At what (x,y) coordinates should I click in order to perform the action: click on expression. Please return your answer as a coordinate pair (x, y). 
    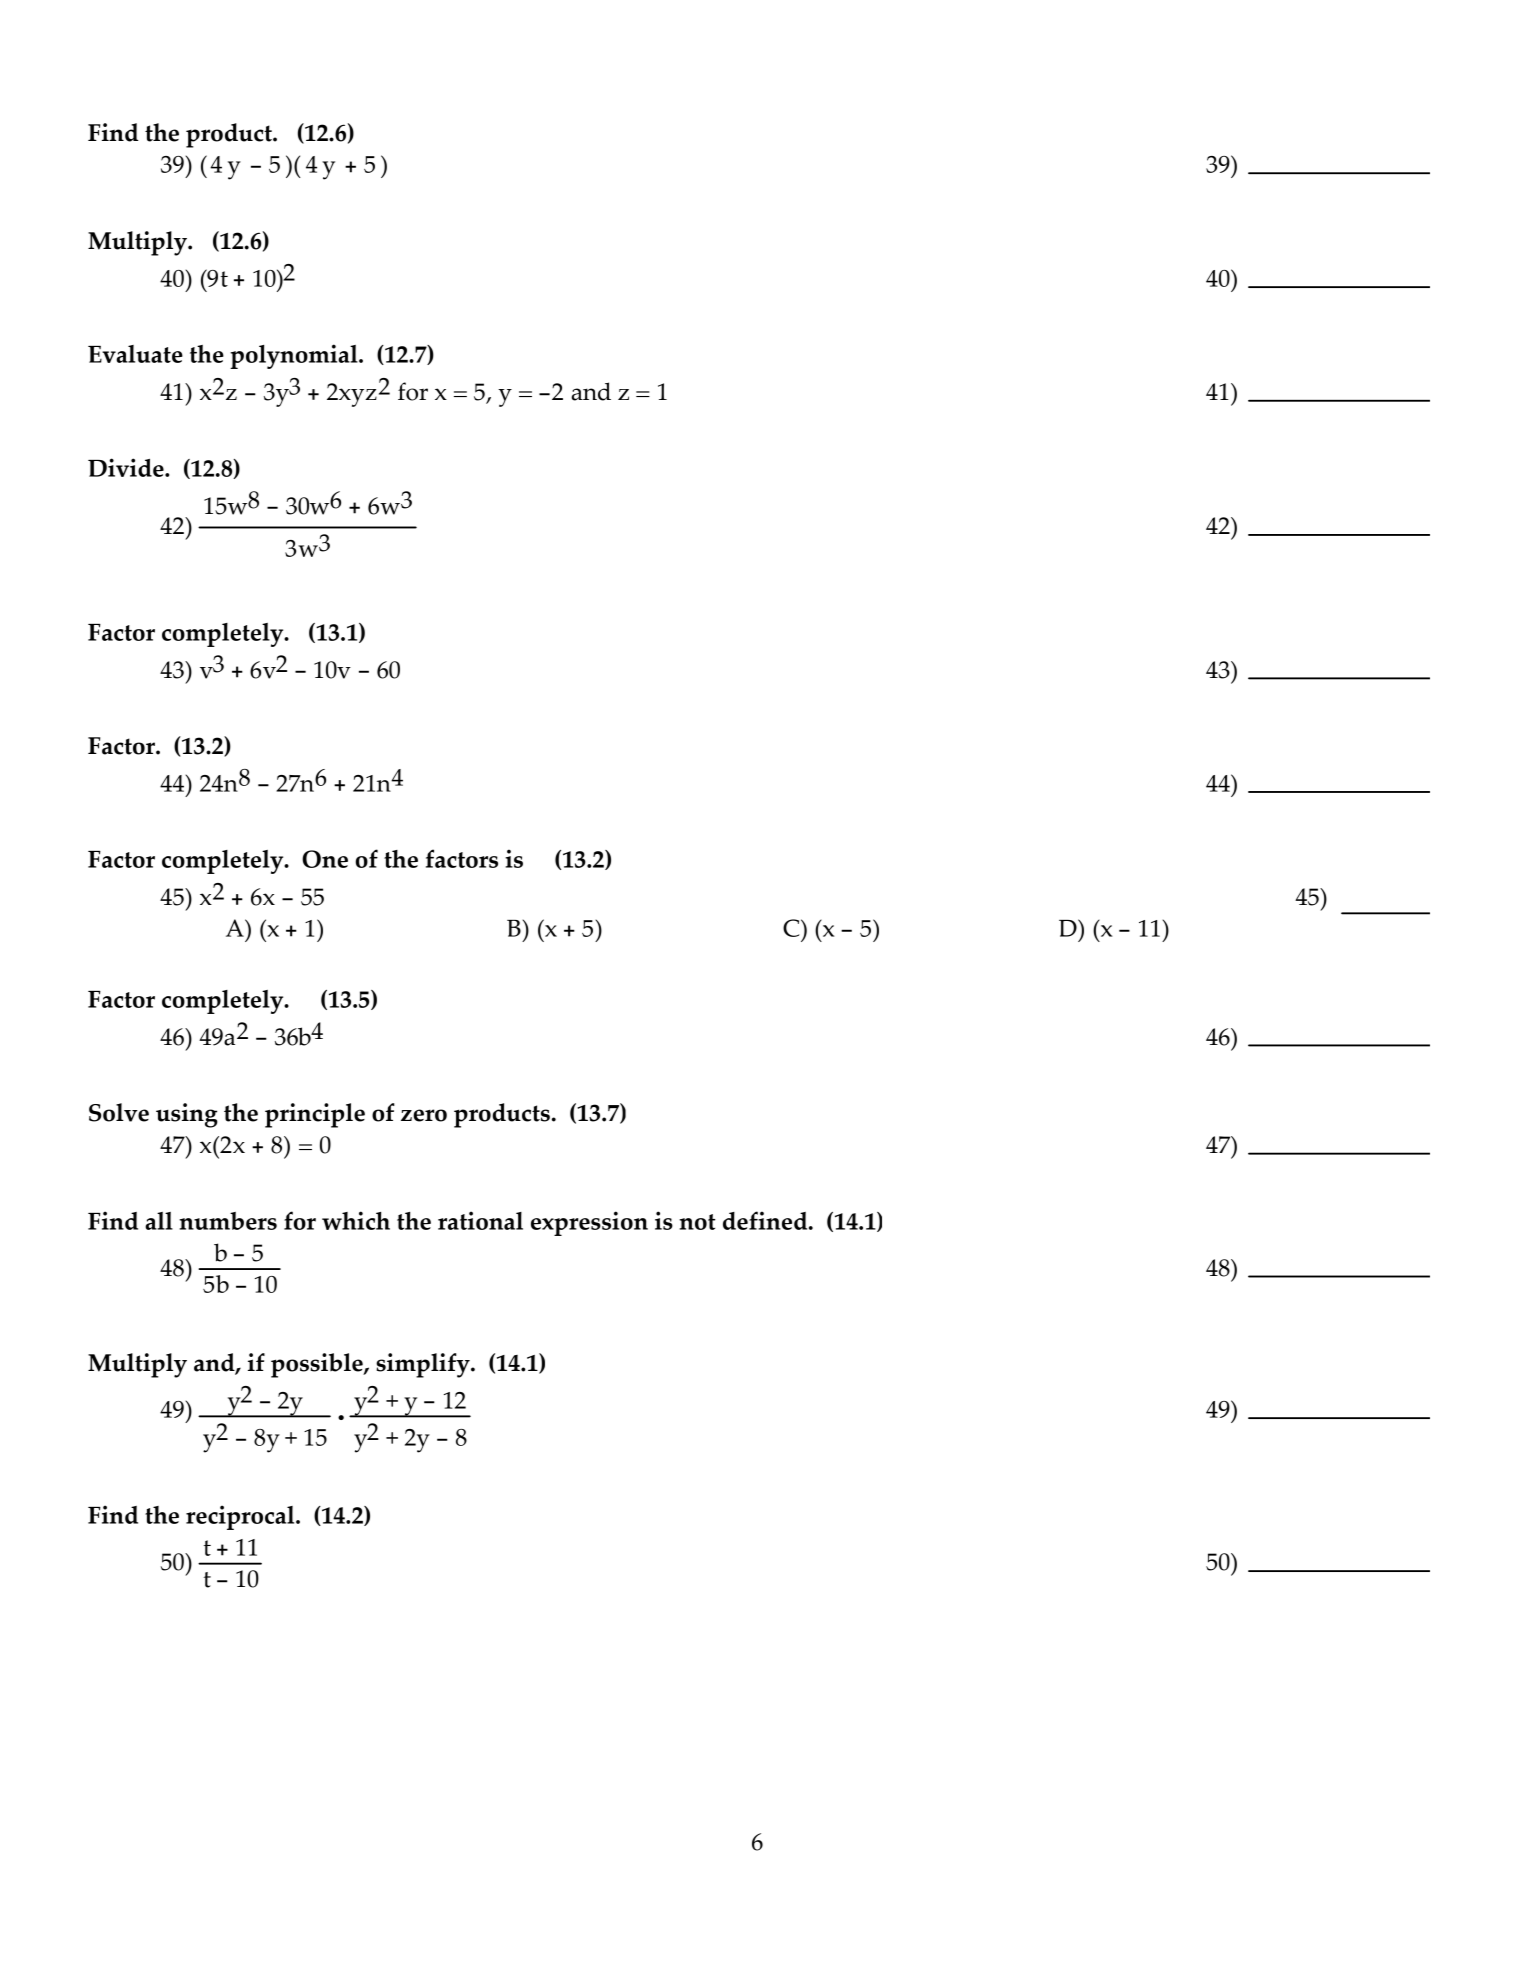
    Looking at the image, I should click on (589, 1223).
